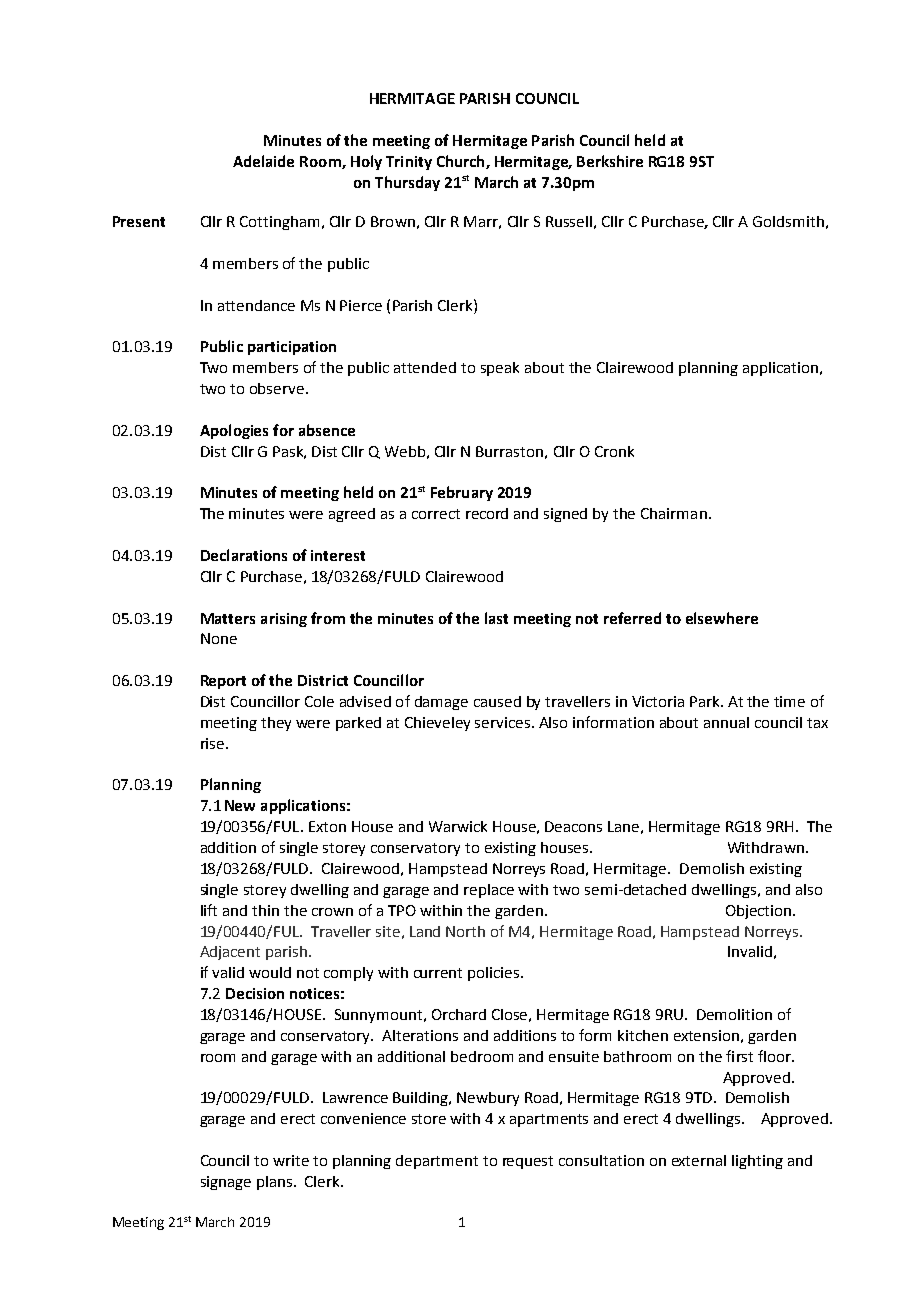 The height and width of the document is (1308, 924). Describe the element at coordinates (437, 1162) in the document. I see `department` at that location.
